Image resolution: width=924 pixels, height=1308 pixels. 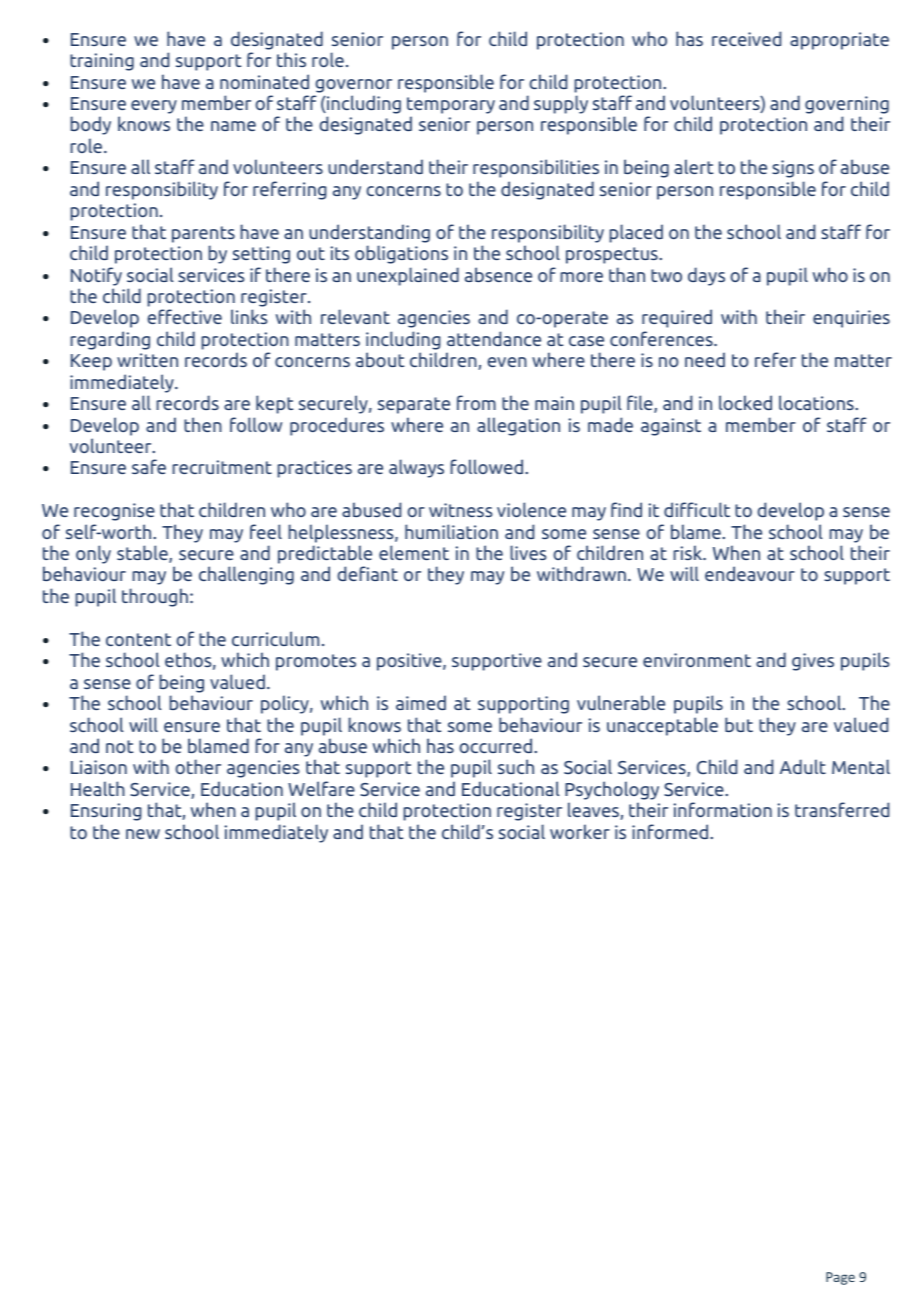 What do you see at coordinates (149, 466) in the image?
I see `safe` at bounding box center [149, 466].
